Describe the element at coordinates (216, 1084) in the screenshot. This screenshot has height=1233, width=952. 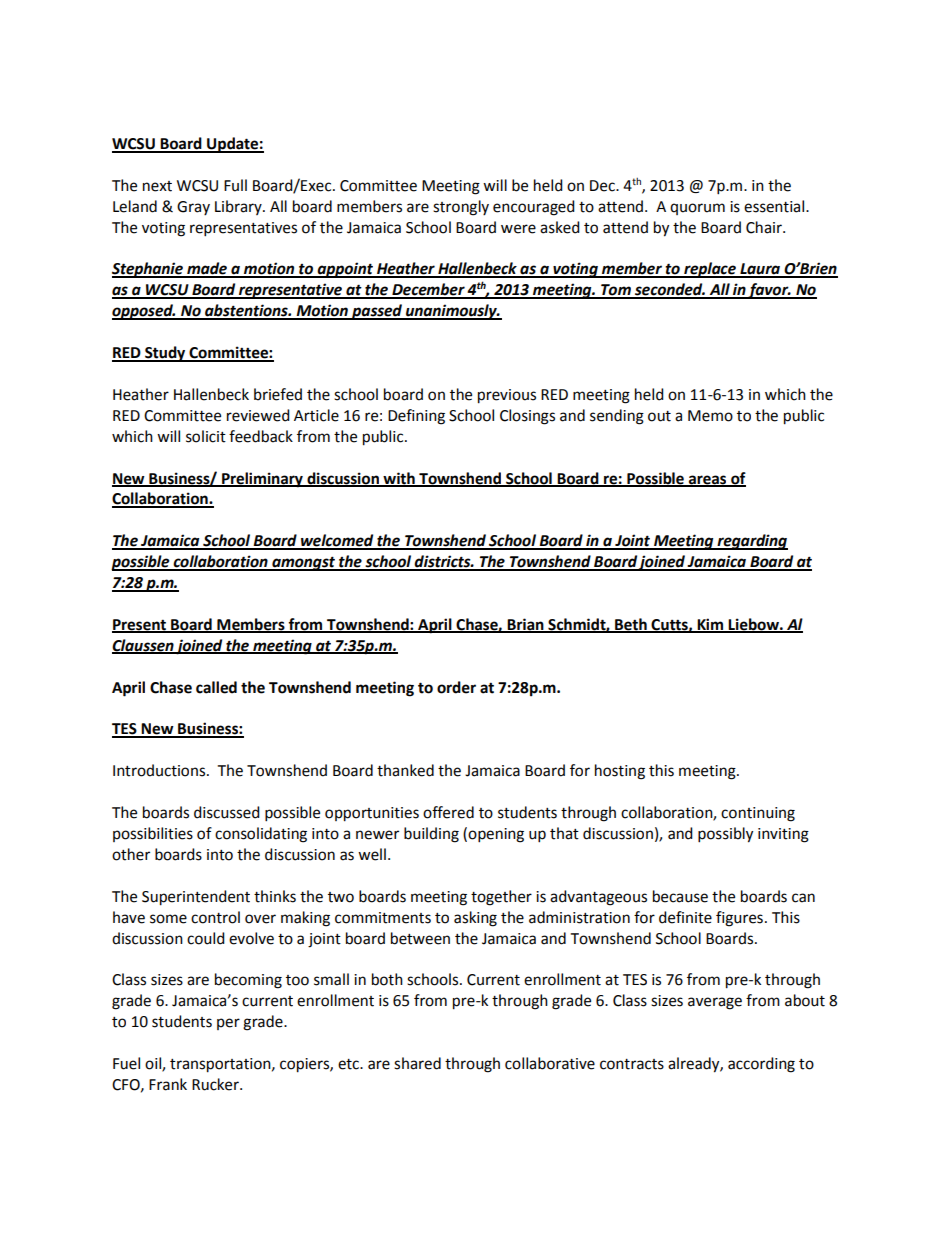
I see `Rucker` at that location.
